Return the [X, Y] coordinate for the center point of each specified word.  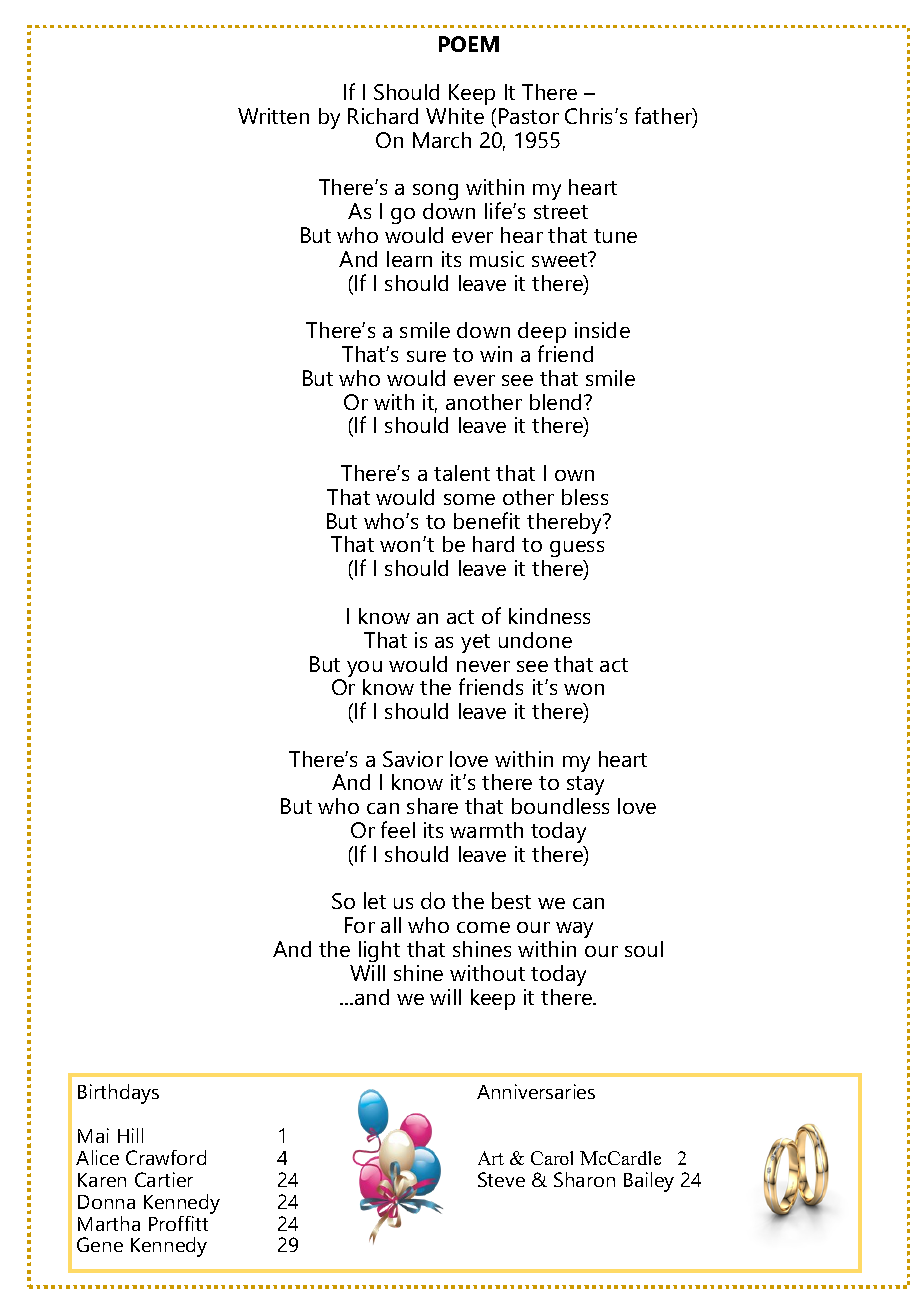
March [442, 140]
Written [273, 116]
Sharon [584, 1179]
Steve [501, 1179]
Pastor [529, 116]
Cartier [164, 1179]
